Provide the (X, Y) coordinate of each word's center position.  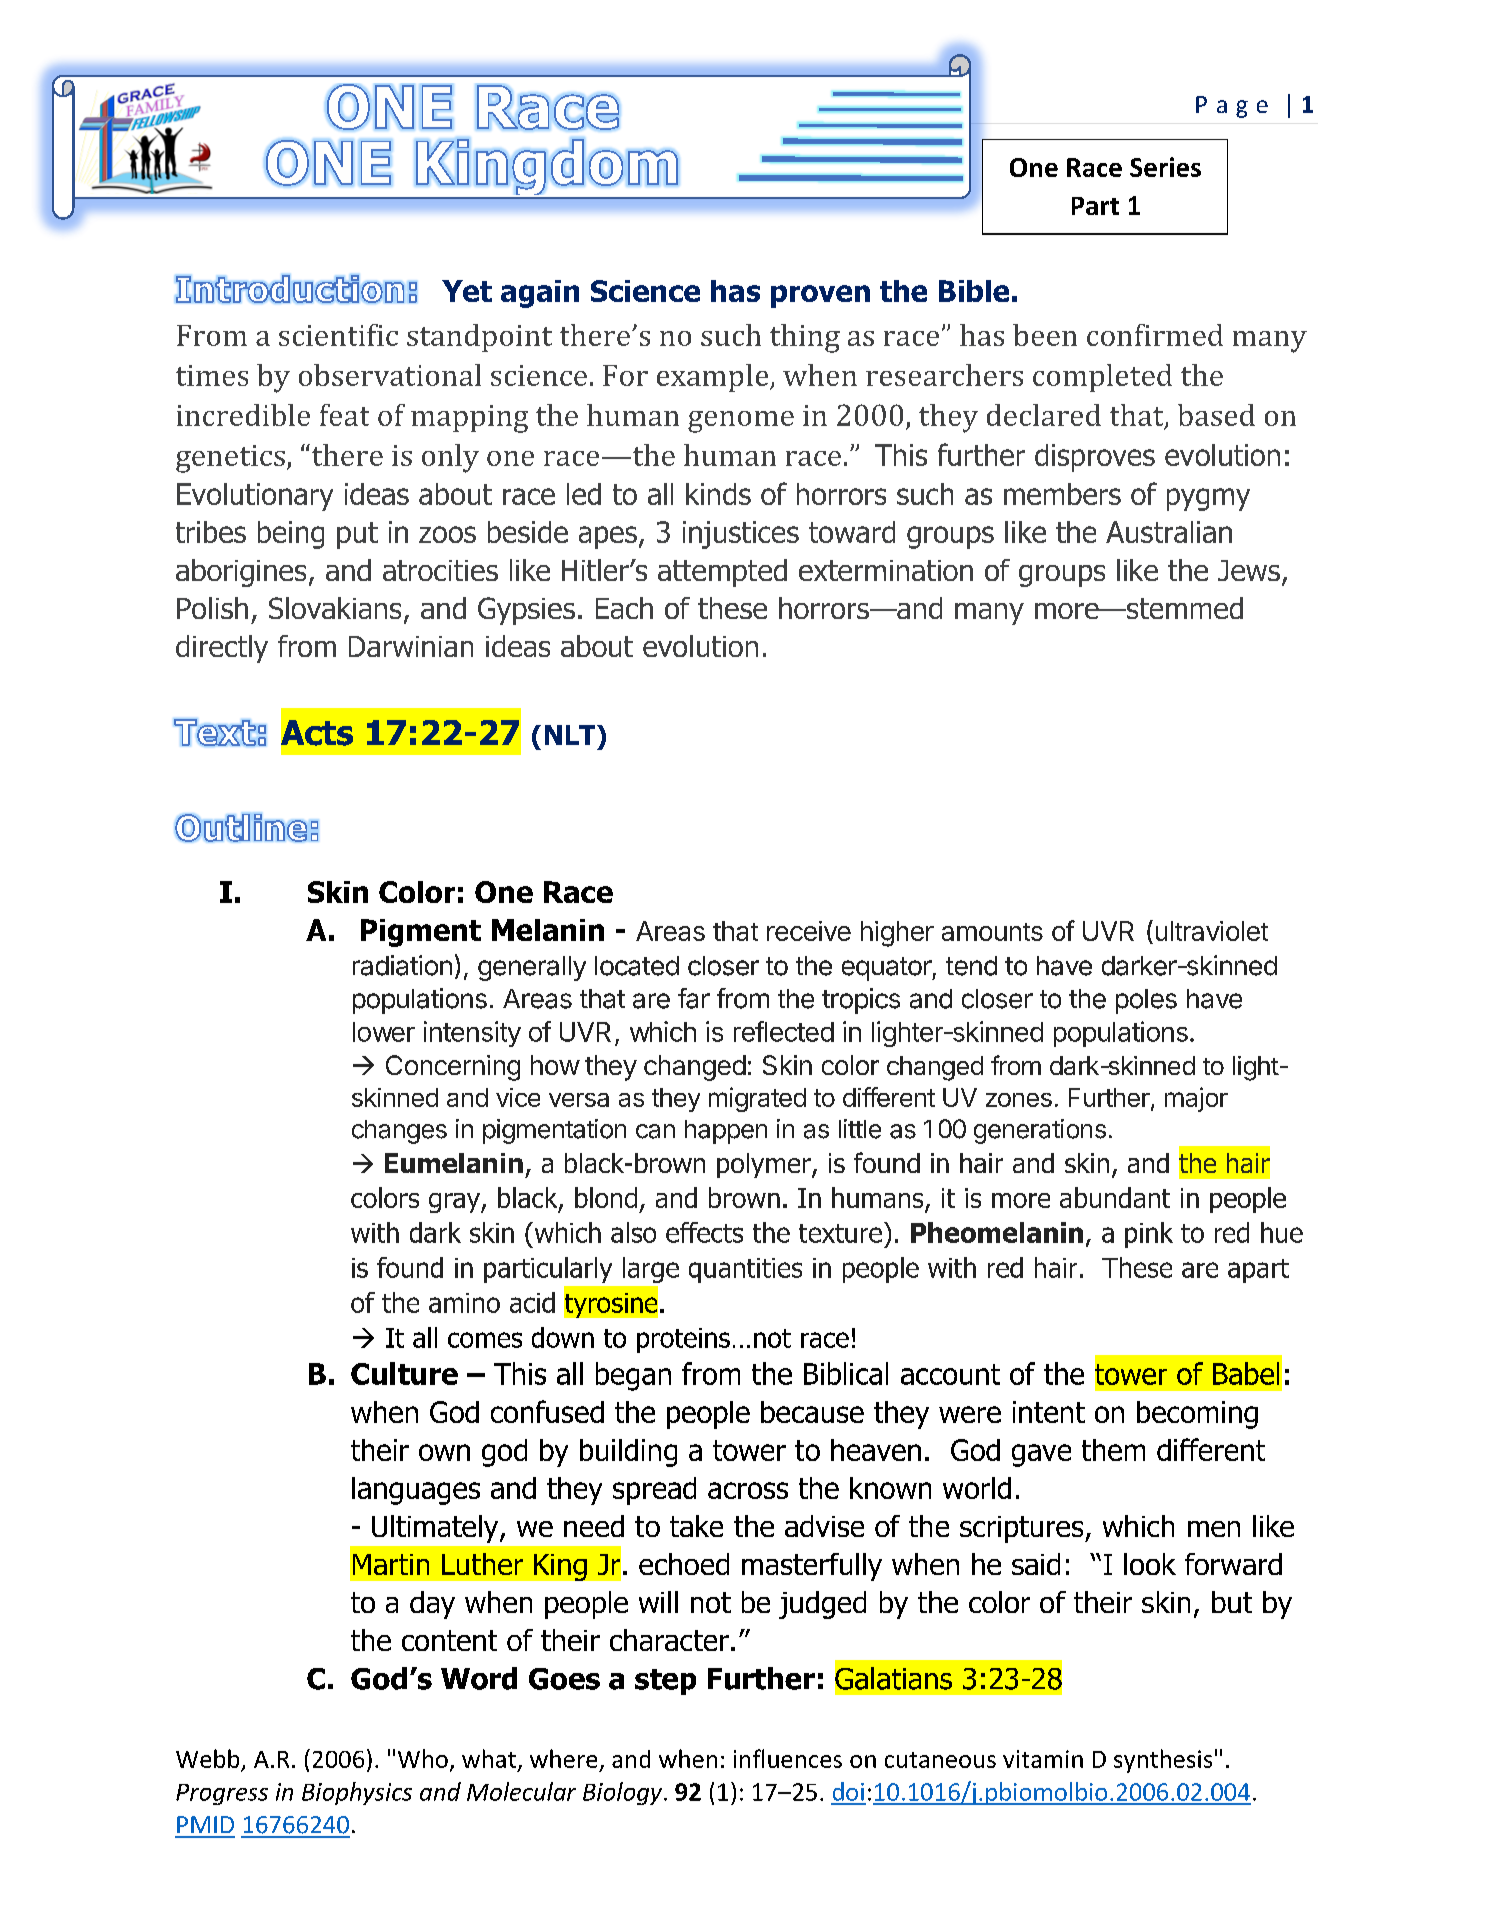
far (694, 998)
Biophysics (357, 1793)
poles (1146, 1001)
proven (820, 296)
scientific (338, 335)
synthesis (1163, 1761)
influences (788, 1758)
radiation (402, 965)
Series (1165, 167)
